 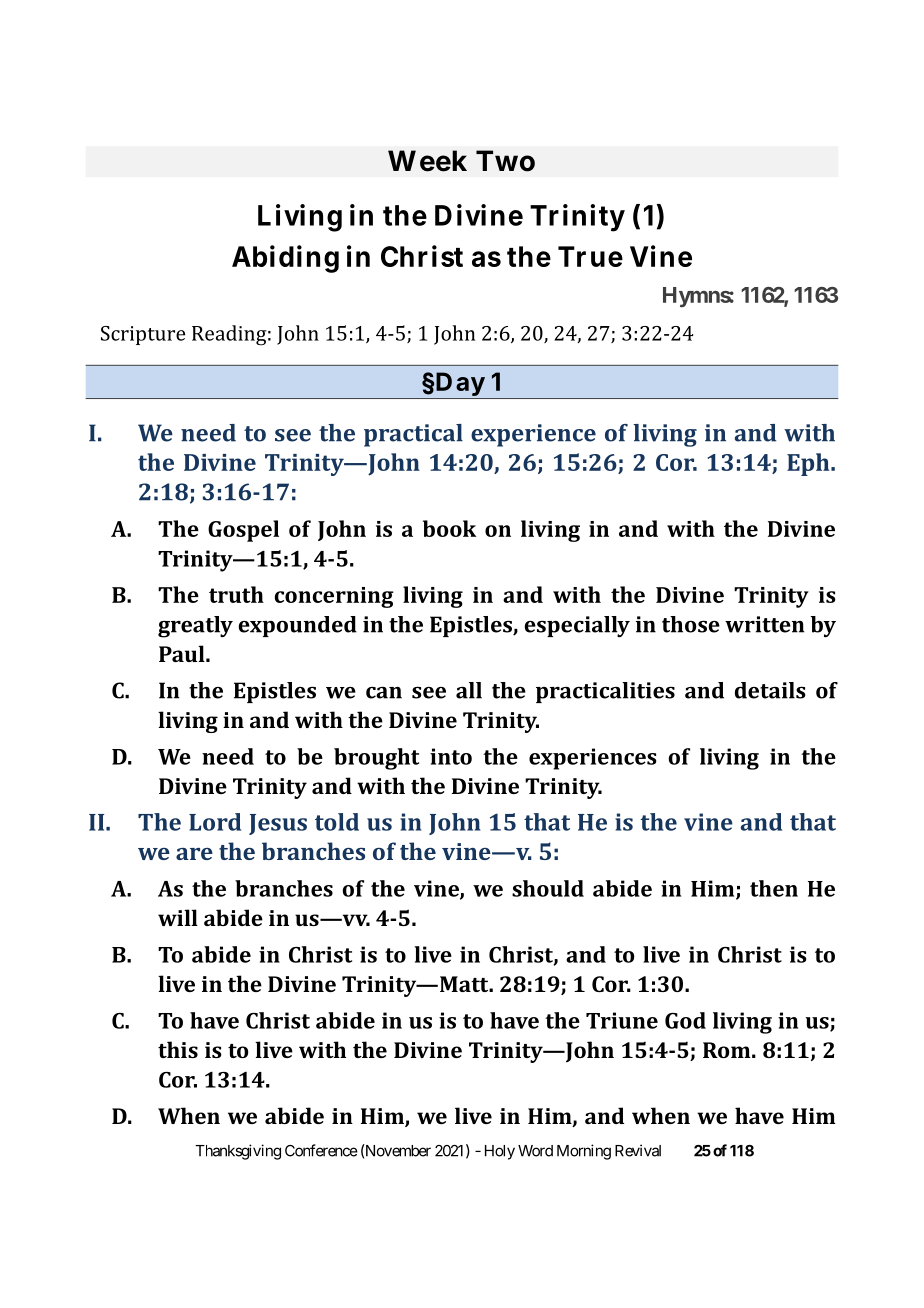 What do you see at coordinates (774, 888) in the screenshot?
I see `then` at bounding box center [774, 888].
